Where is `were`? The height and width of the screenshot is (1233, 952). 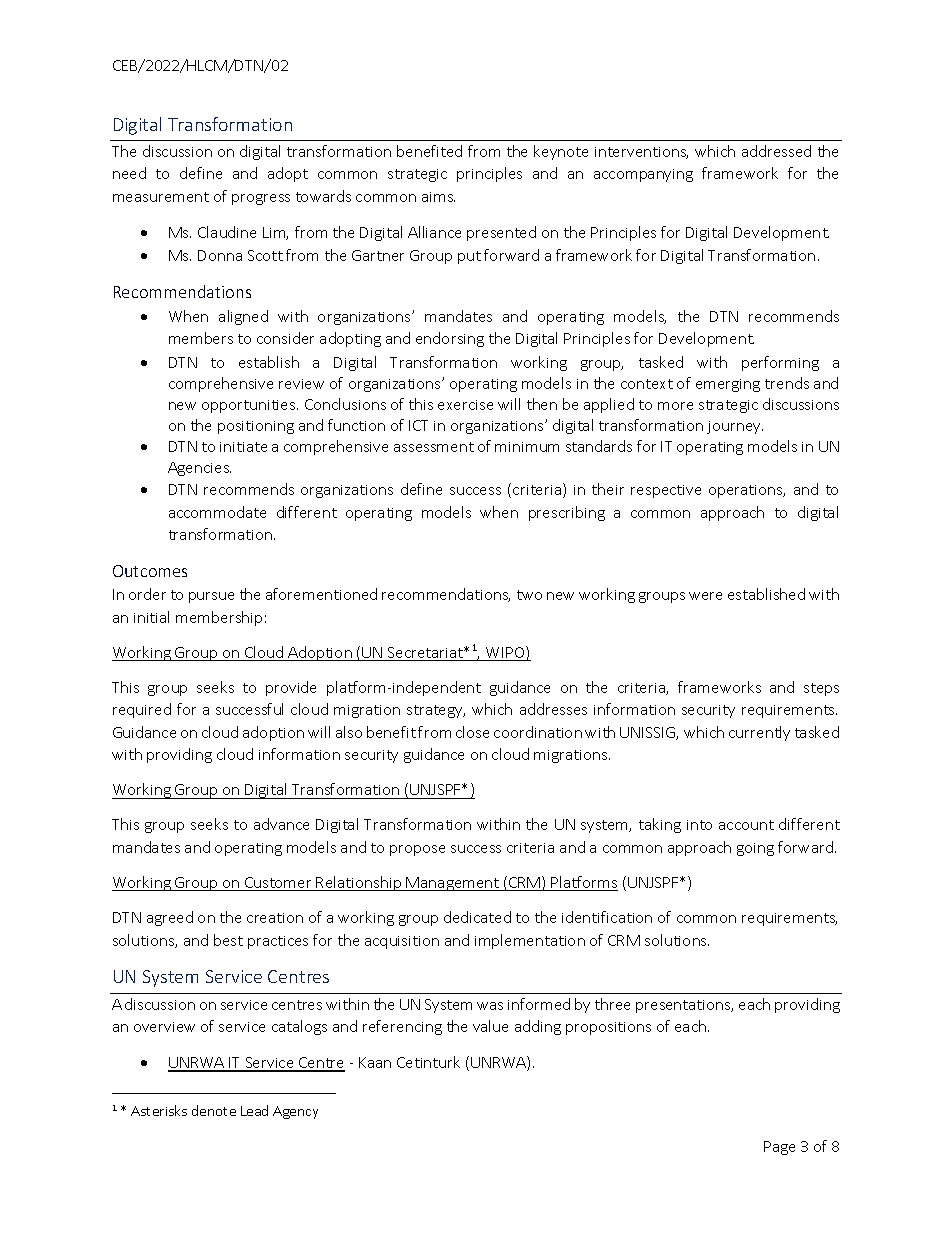 were is located at coordinates (705, 596).
